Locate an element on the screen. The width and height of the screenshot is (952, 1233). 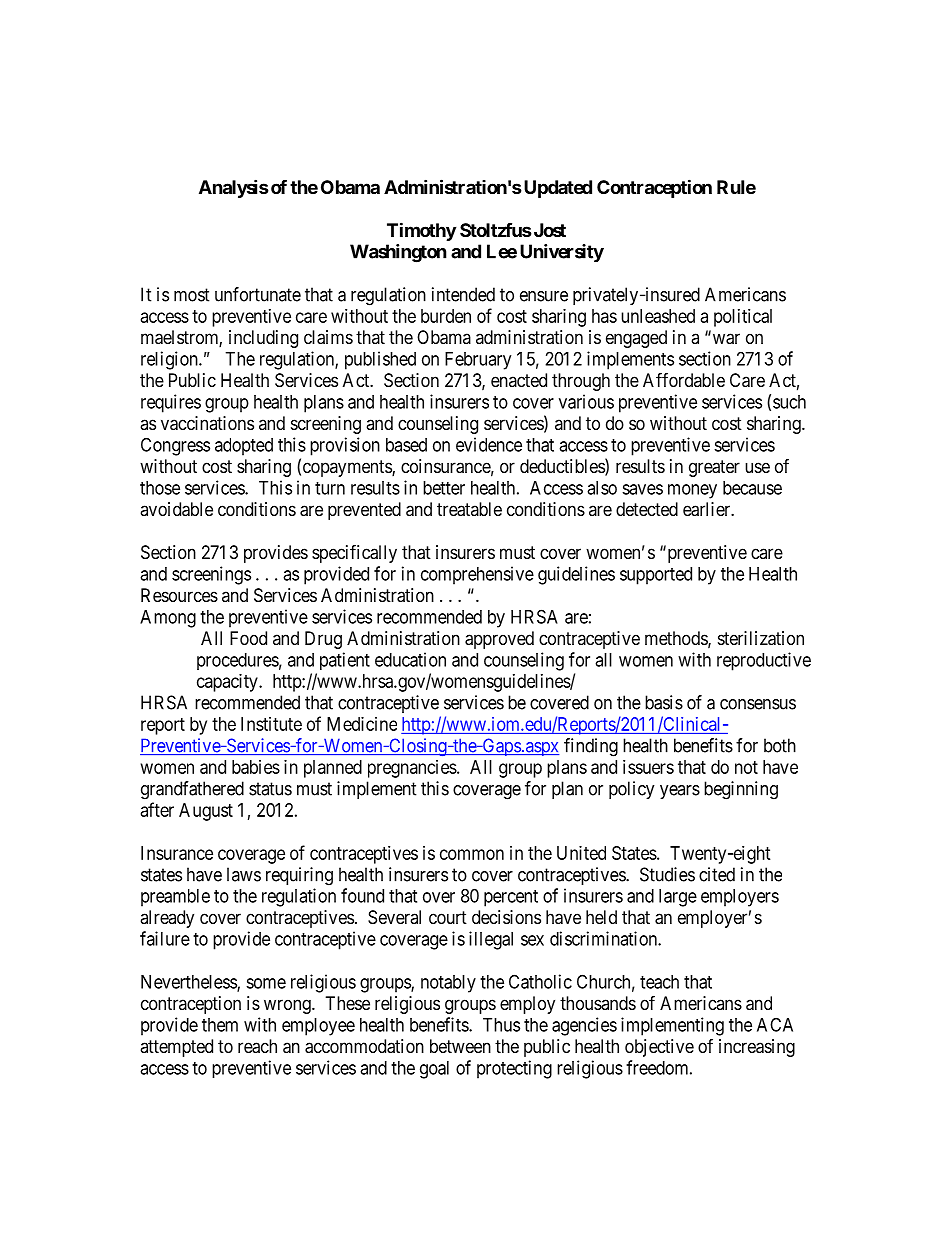
cited is located at coordinates (717, 874).
